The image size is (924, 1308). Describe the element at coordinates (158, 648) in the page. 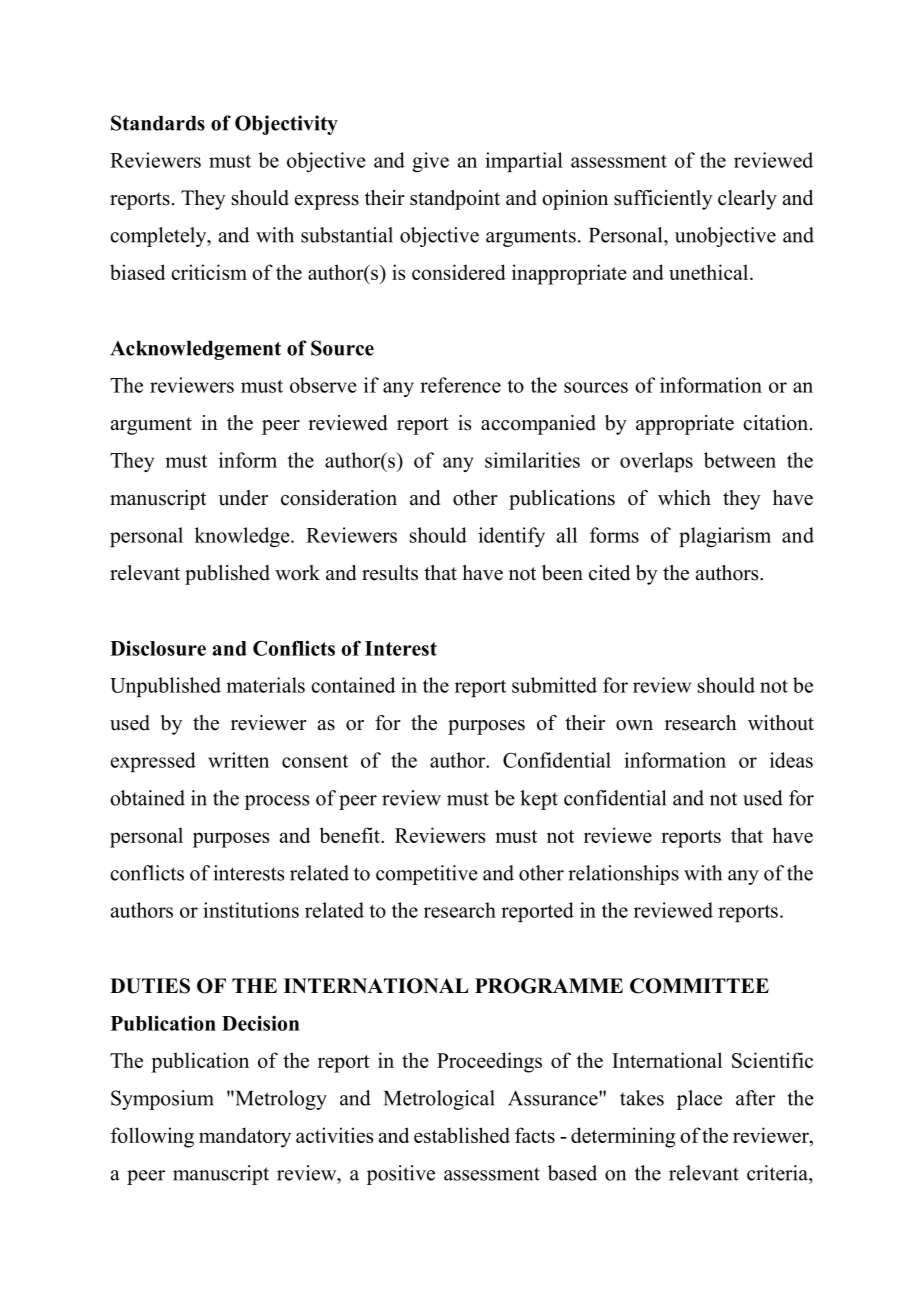

I see `Disclosure` at that location.
